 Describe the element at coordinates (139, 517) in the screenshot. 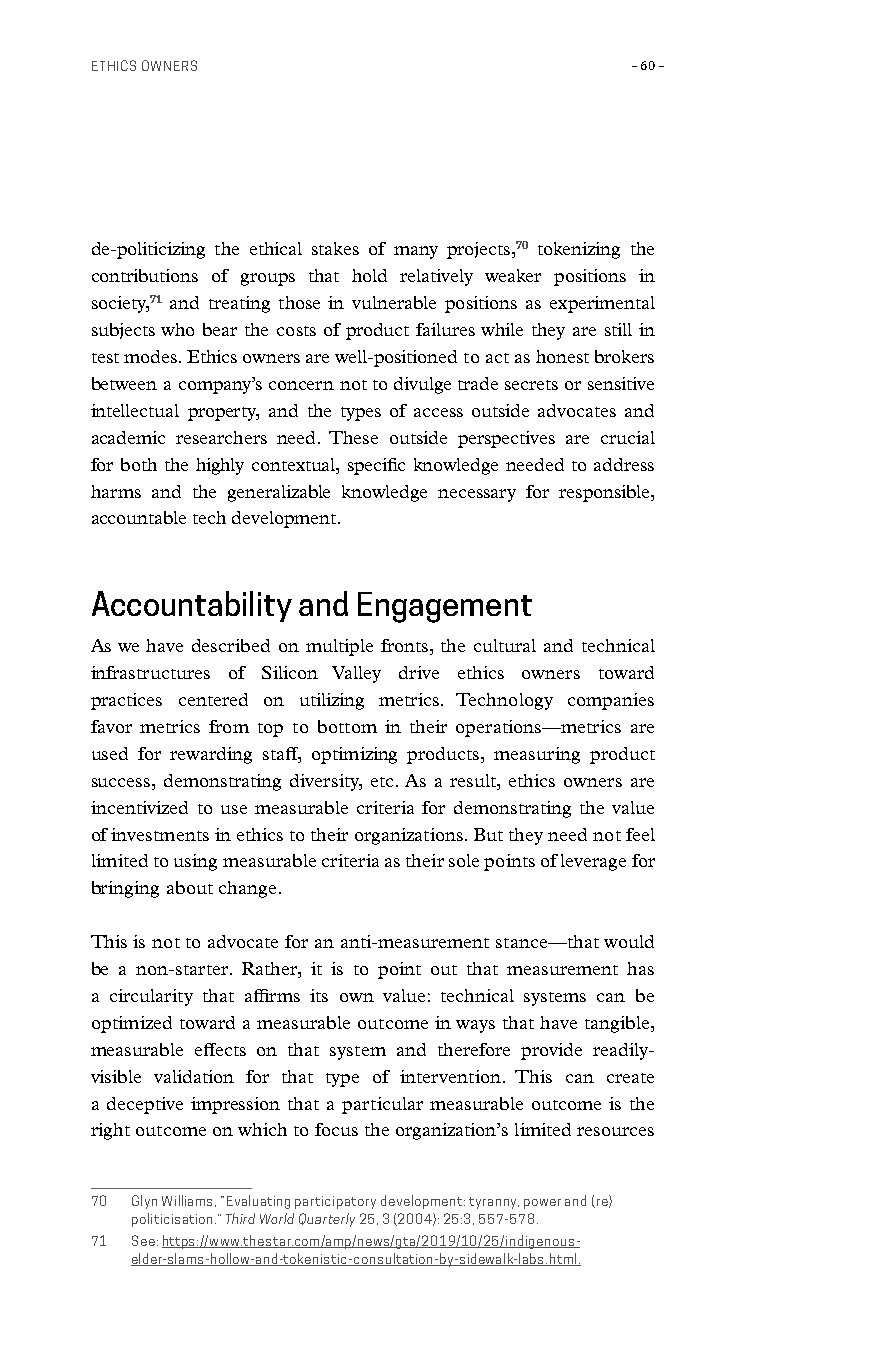

I see `accountable` at that location.
